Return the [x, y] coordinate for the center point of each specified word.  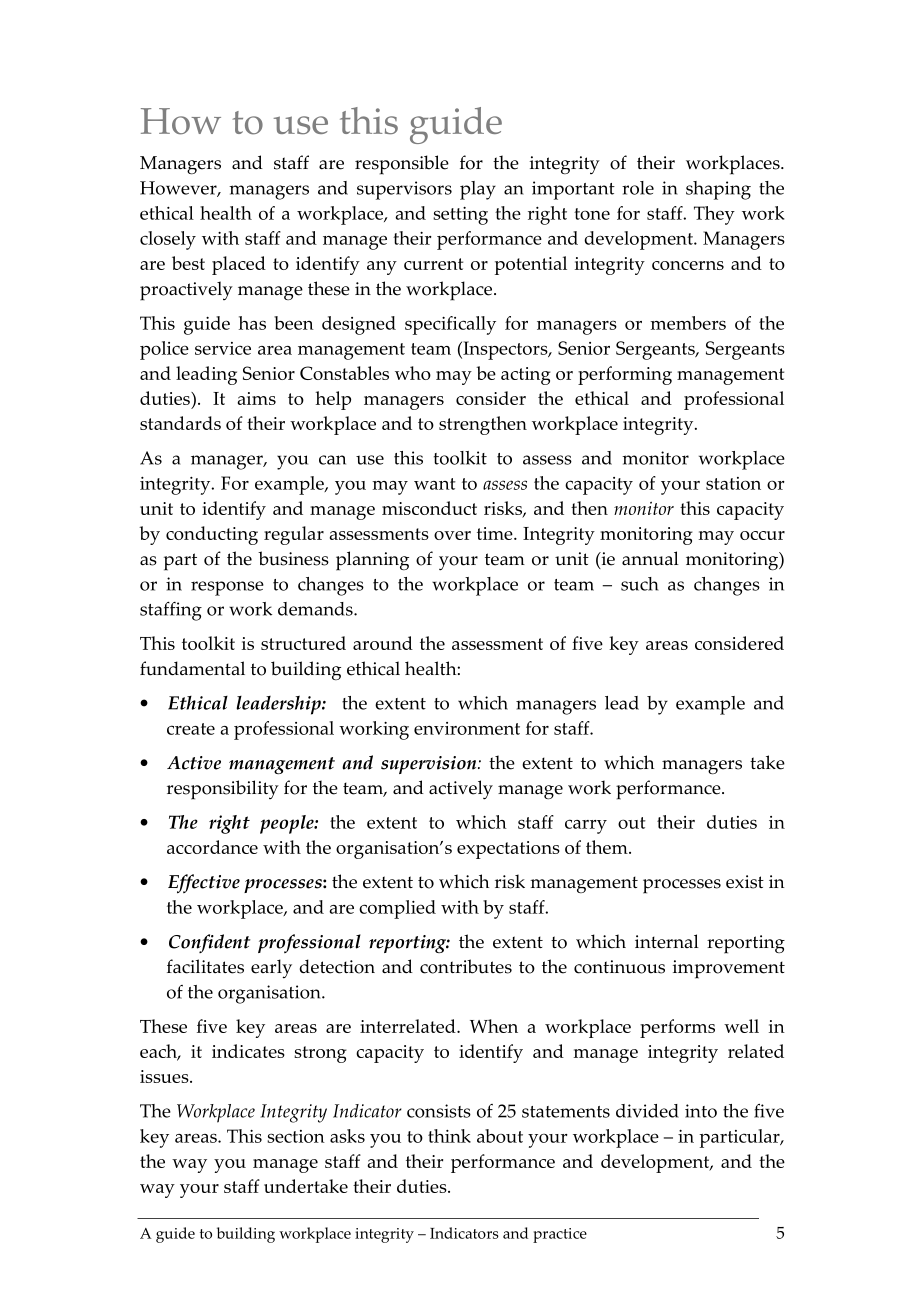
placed [239, 265]
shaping [718, 190]
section [296, 1136]
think [449, 1136]
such [640, 584]
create [191, 729]
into [701, 1111]
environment [467, 728]
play [478, 190]
